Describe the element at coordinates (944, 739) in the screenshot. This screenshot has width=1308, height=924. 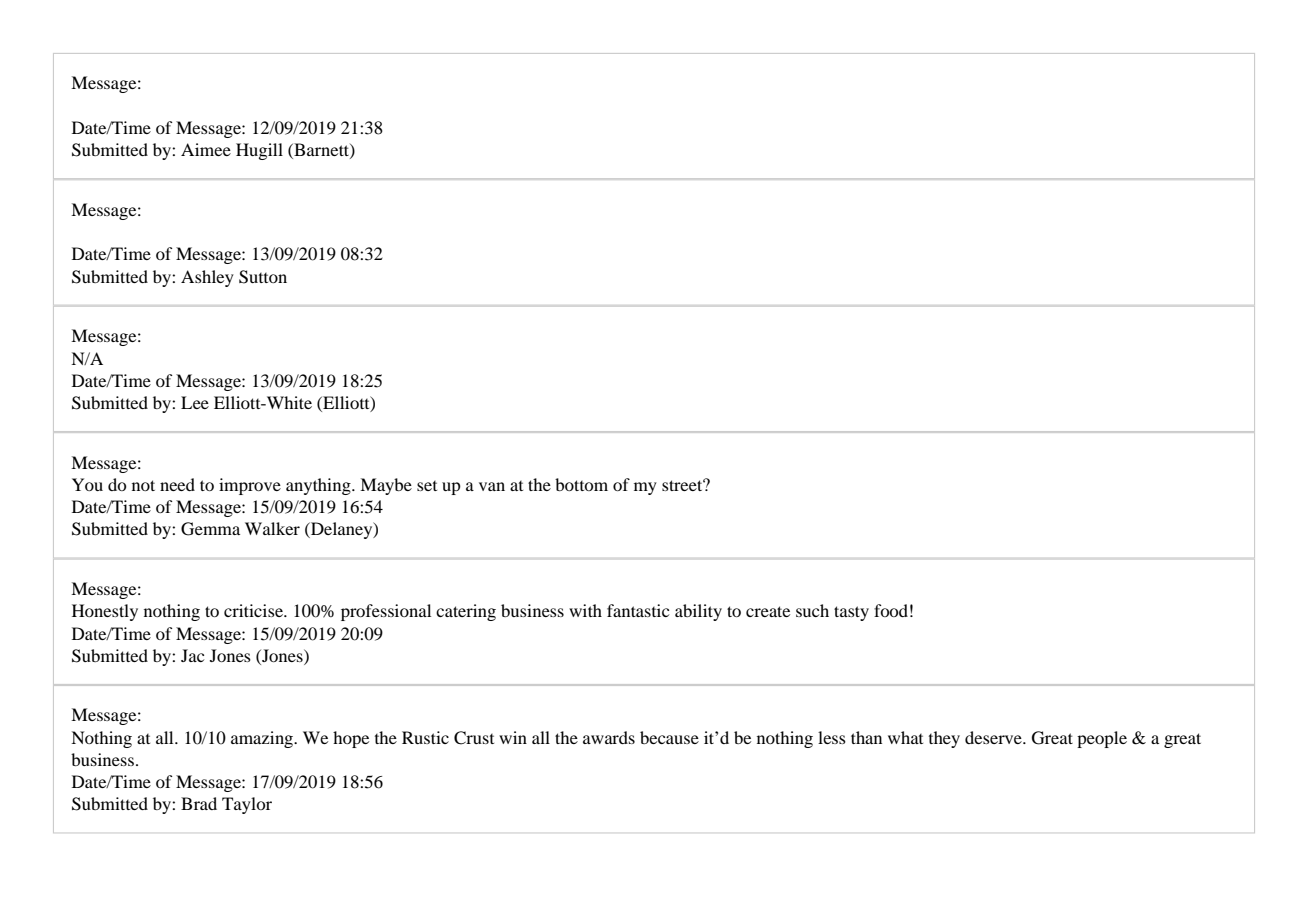
I see `they` at that location.
